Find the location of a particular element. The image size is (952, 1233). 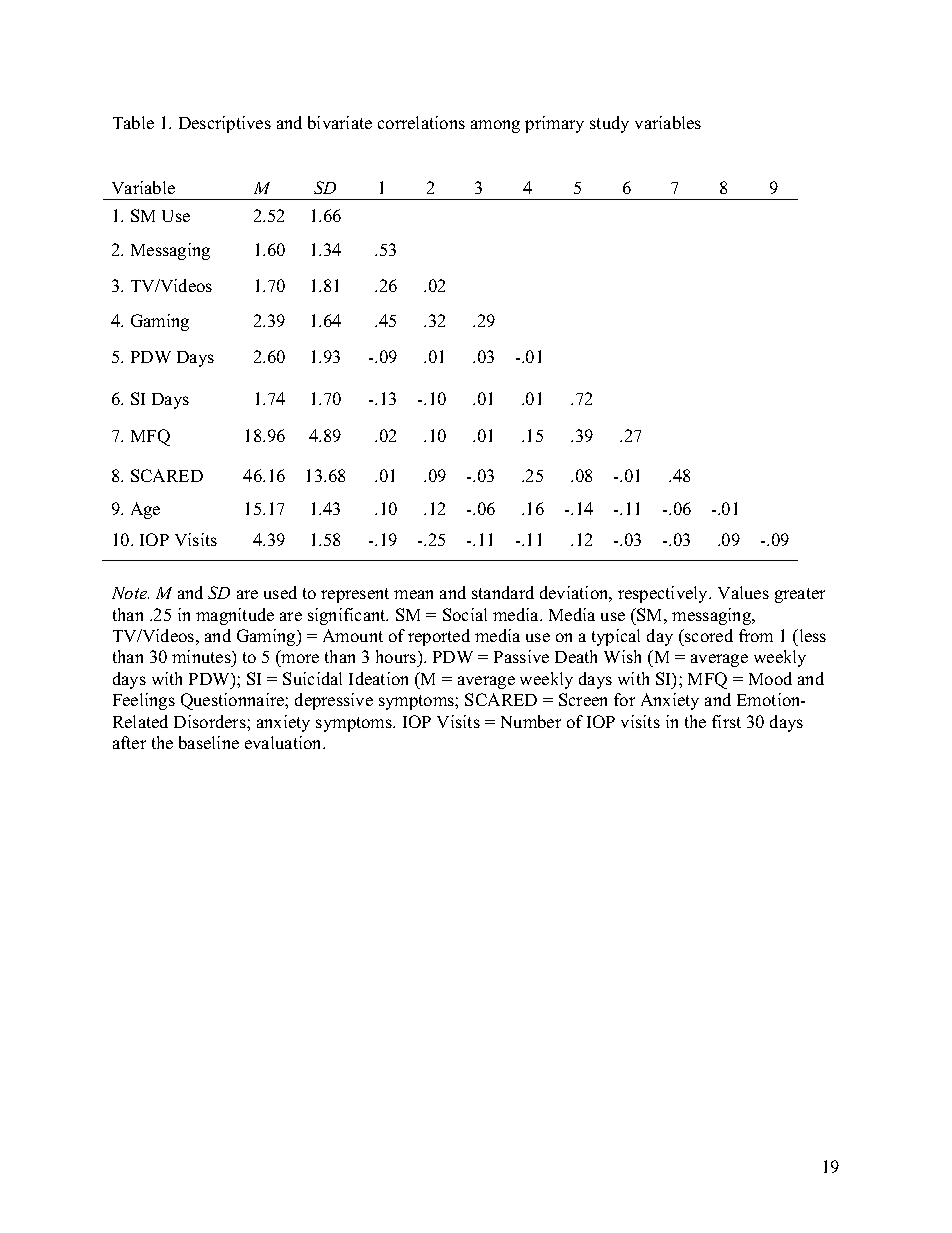

study is located at coordinates (609, 124).
